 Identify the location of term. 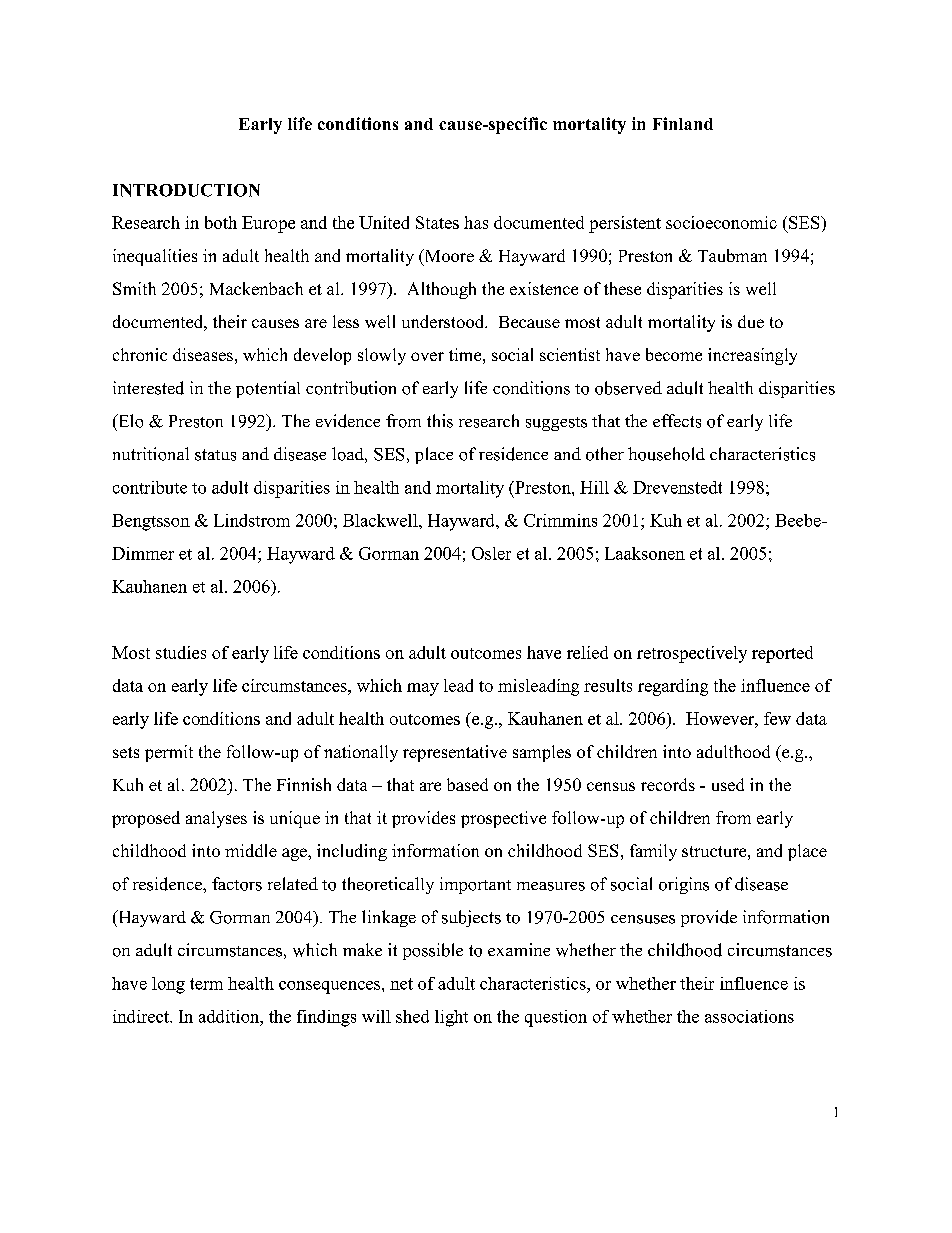
(206, 984).
